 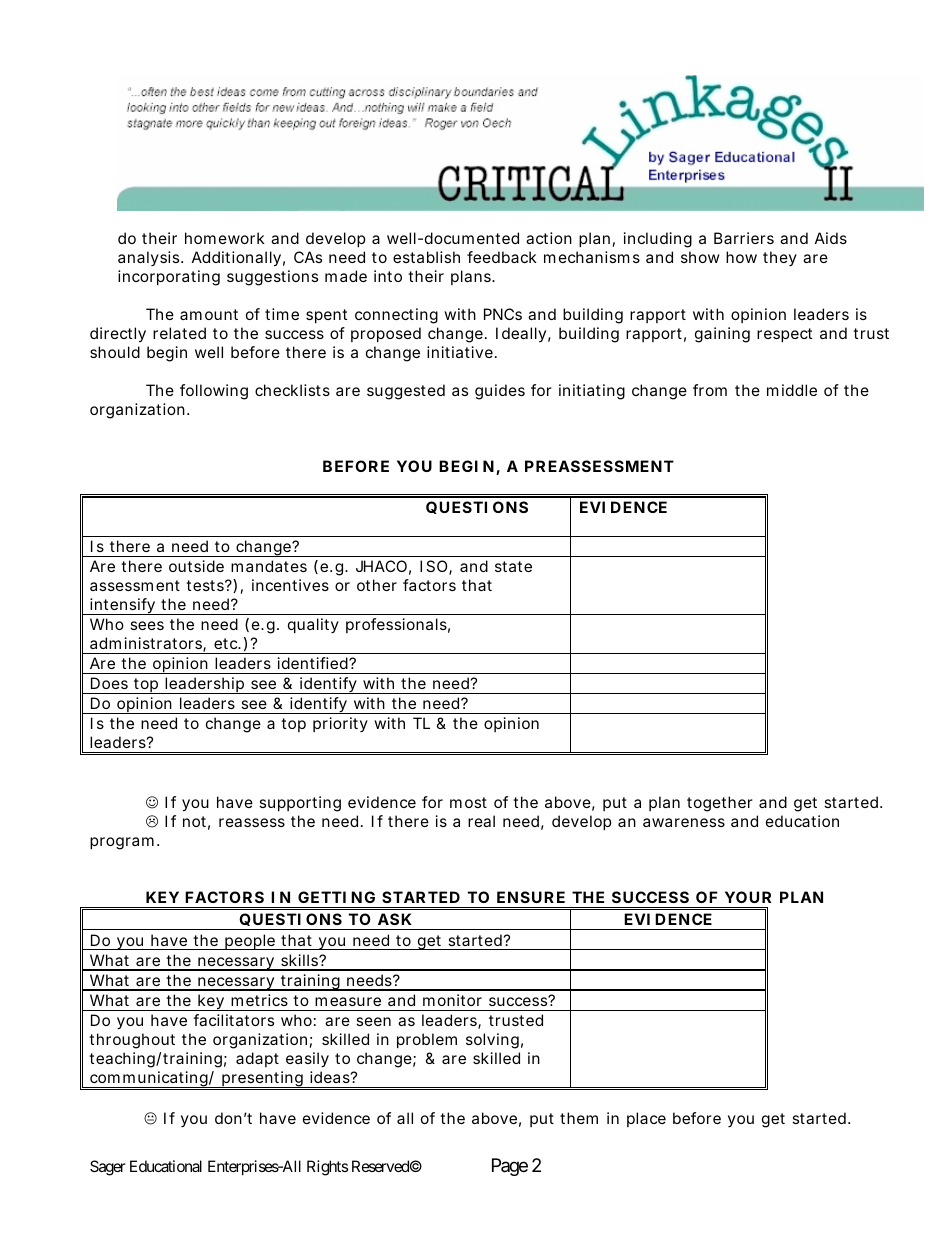 I want to click on Page, so click(x=510, y=1167).
